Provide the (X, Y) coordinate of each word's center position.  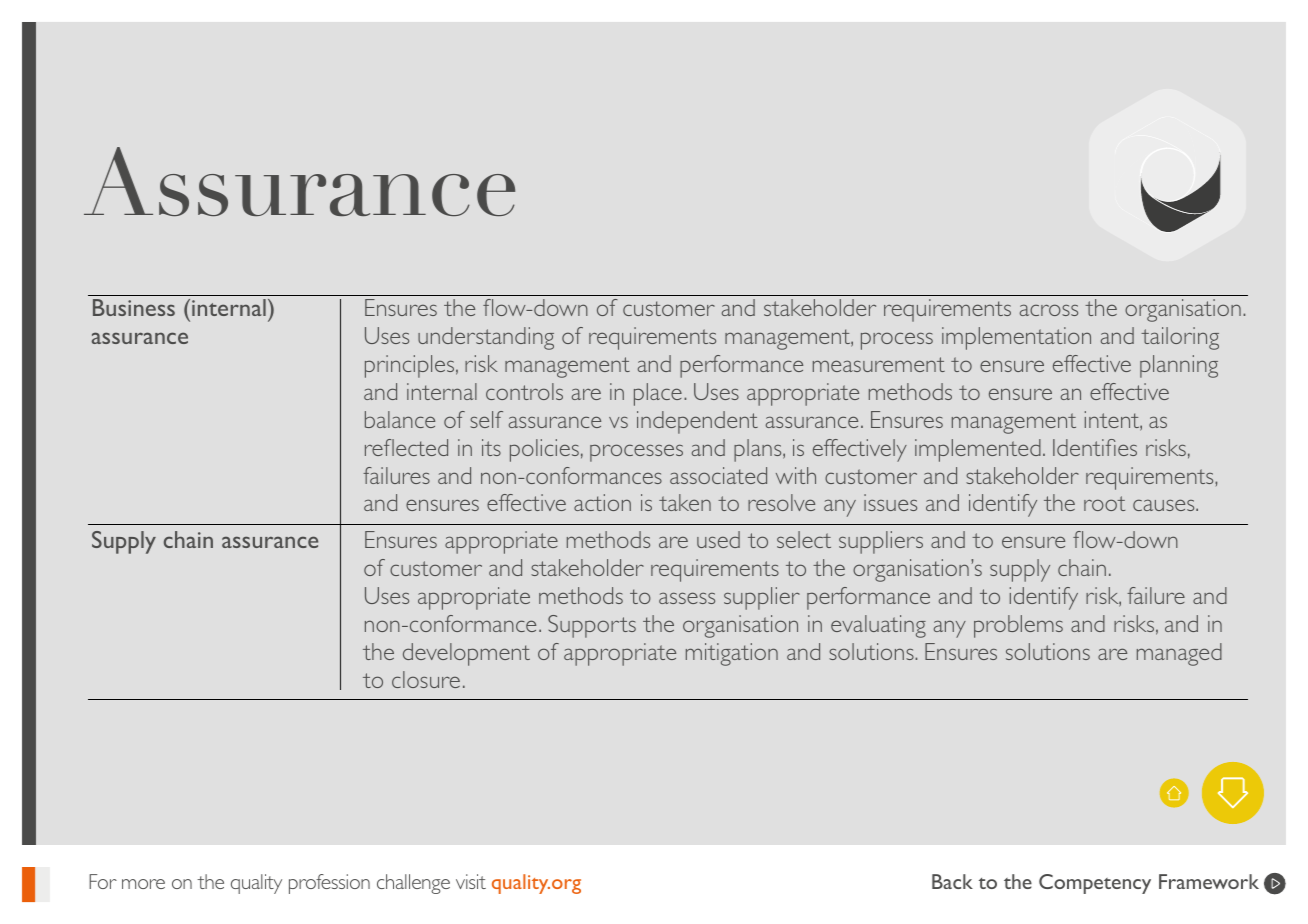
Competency (1095, 884)
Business (134, 307)
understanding (486, 338)
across (1049, 310)
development (466, 654)
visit (471, 881)
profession (329, 884)
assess (687, 598)
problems (1018, 626)
